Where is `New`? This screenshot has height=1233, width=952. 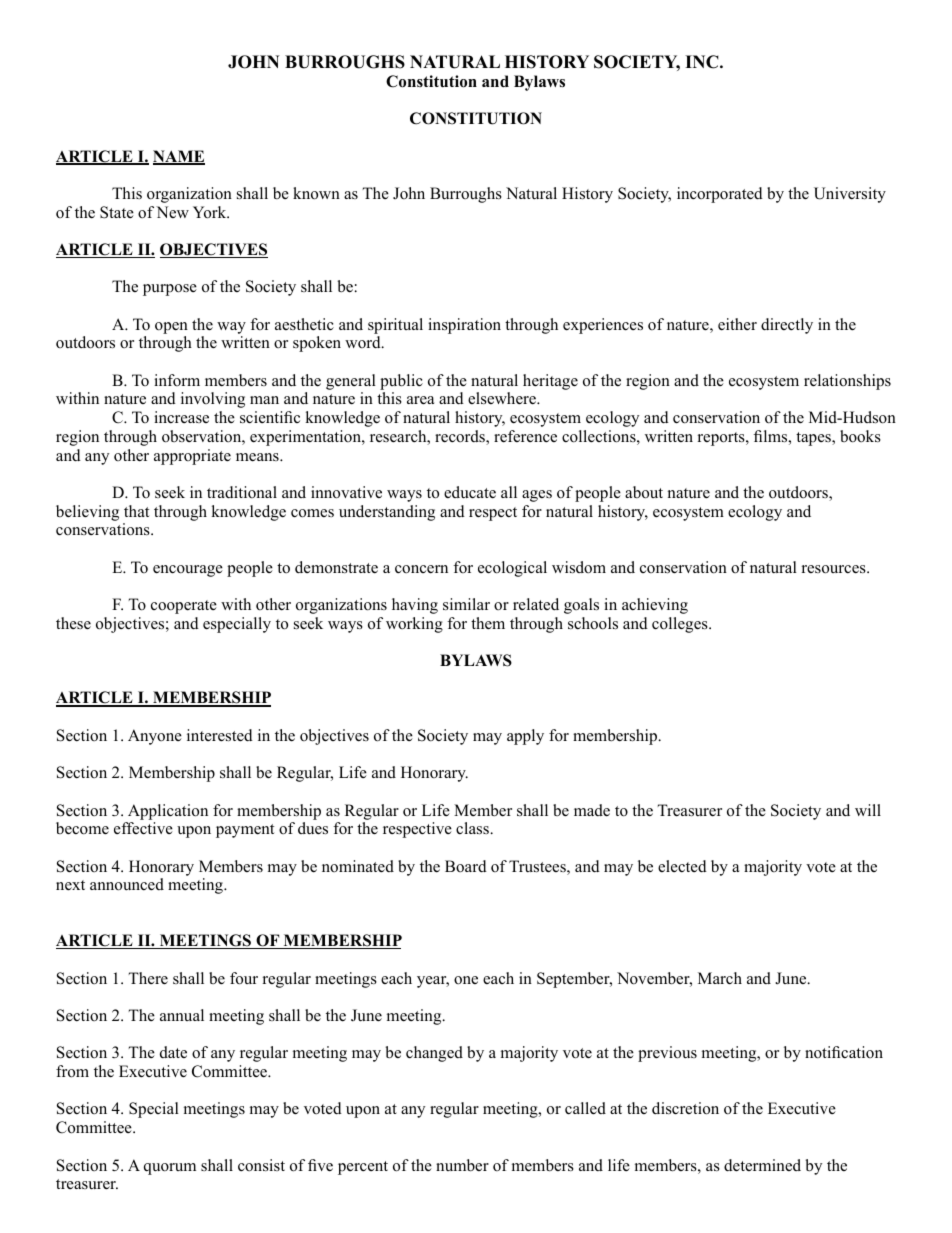
New is located at coordinates (172, 212).
